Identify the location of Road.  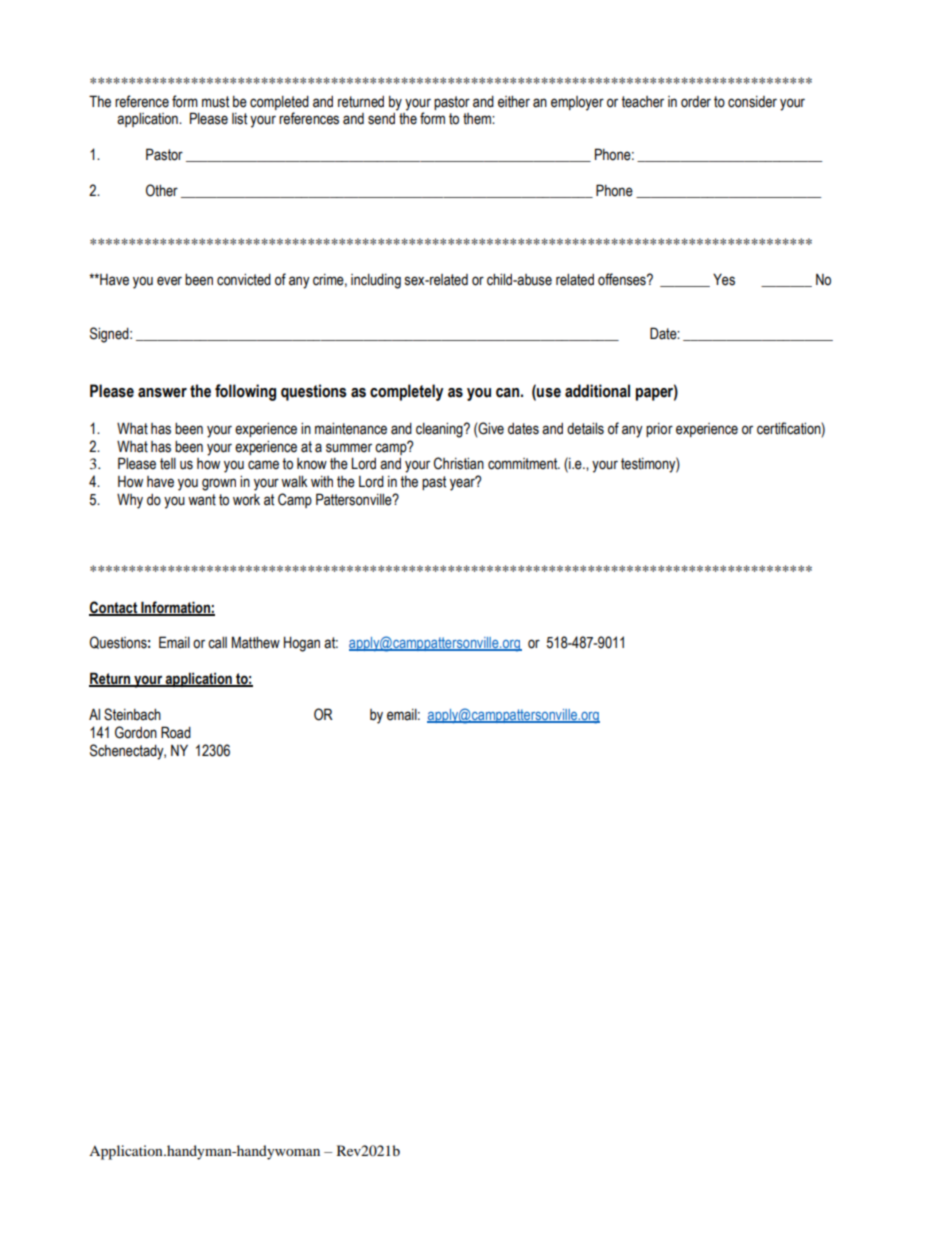
(176, 732).
